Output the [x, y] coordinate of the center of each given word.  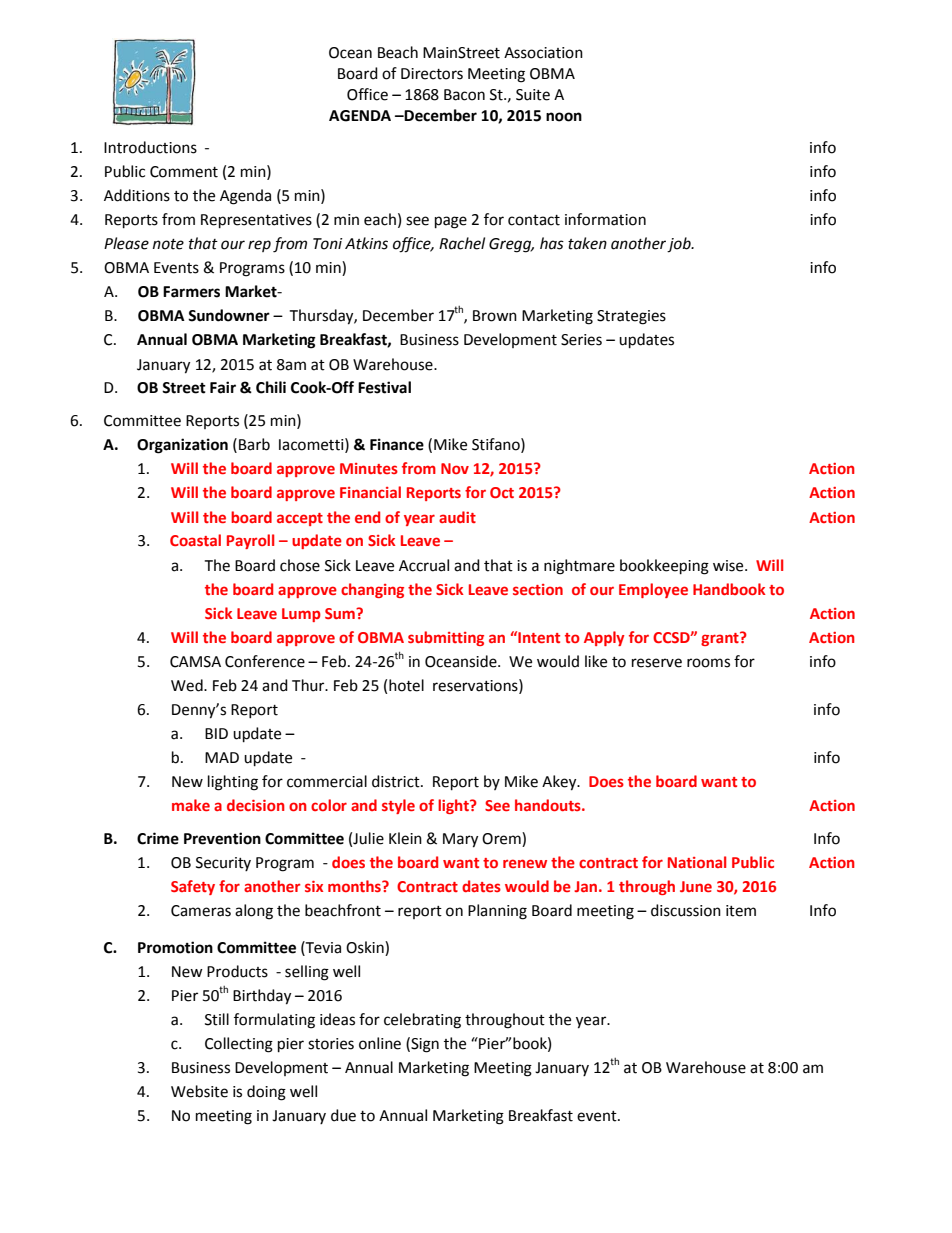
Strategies [631, 317]
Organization [182, 446]
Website [199, 1091]
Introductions [150, 147]
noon [564, 117]
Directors [432, 74]
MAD [222, 757]
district [397, 781]
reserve [657, 663]
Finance [397, 444]
